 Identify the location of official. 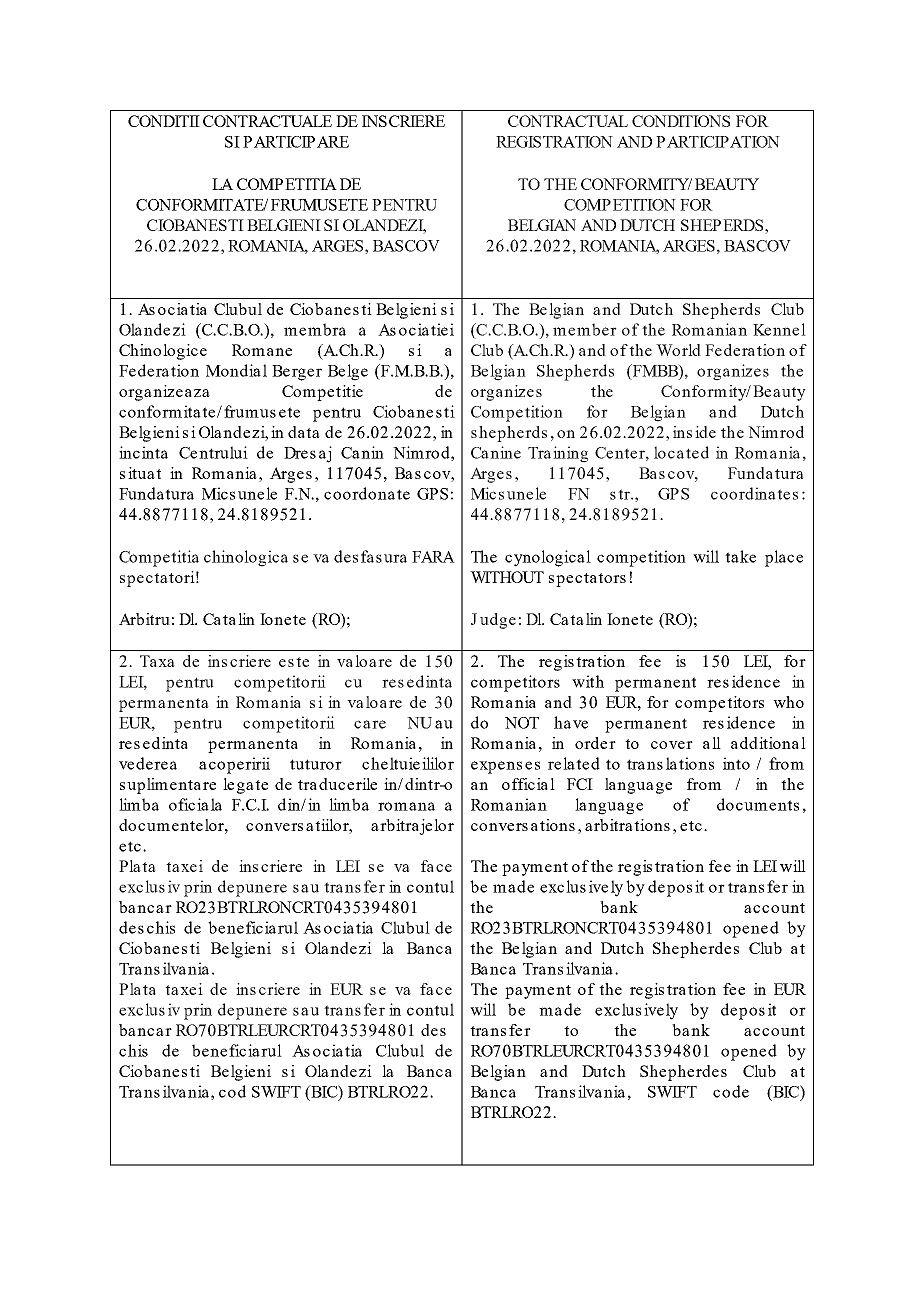
(528, 784).
